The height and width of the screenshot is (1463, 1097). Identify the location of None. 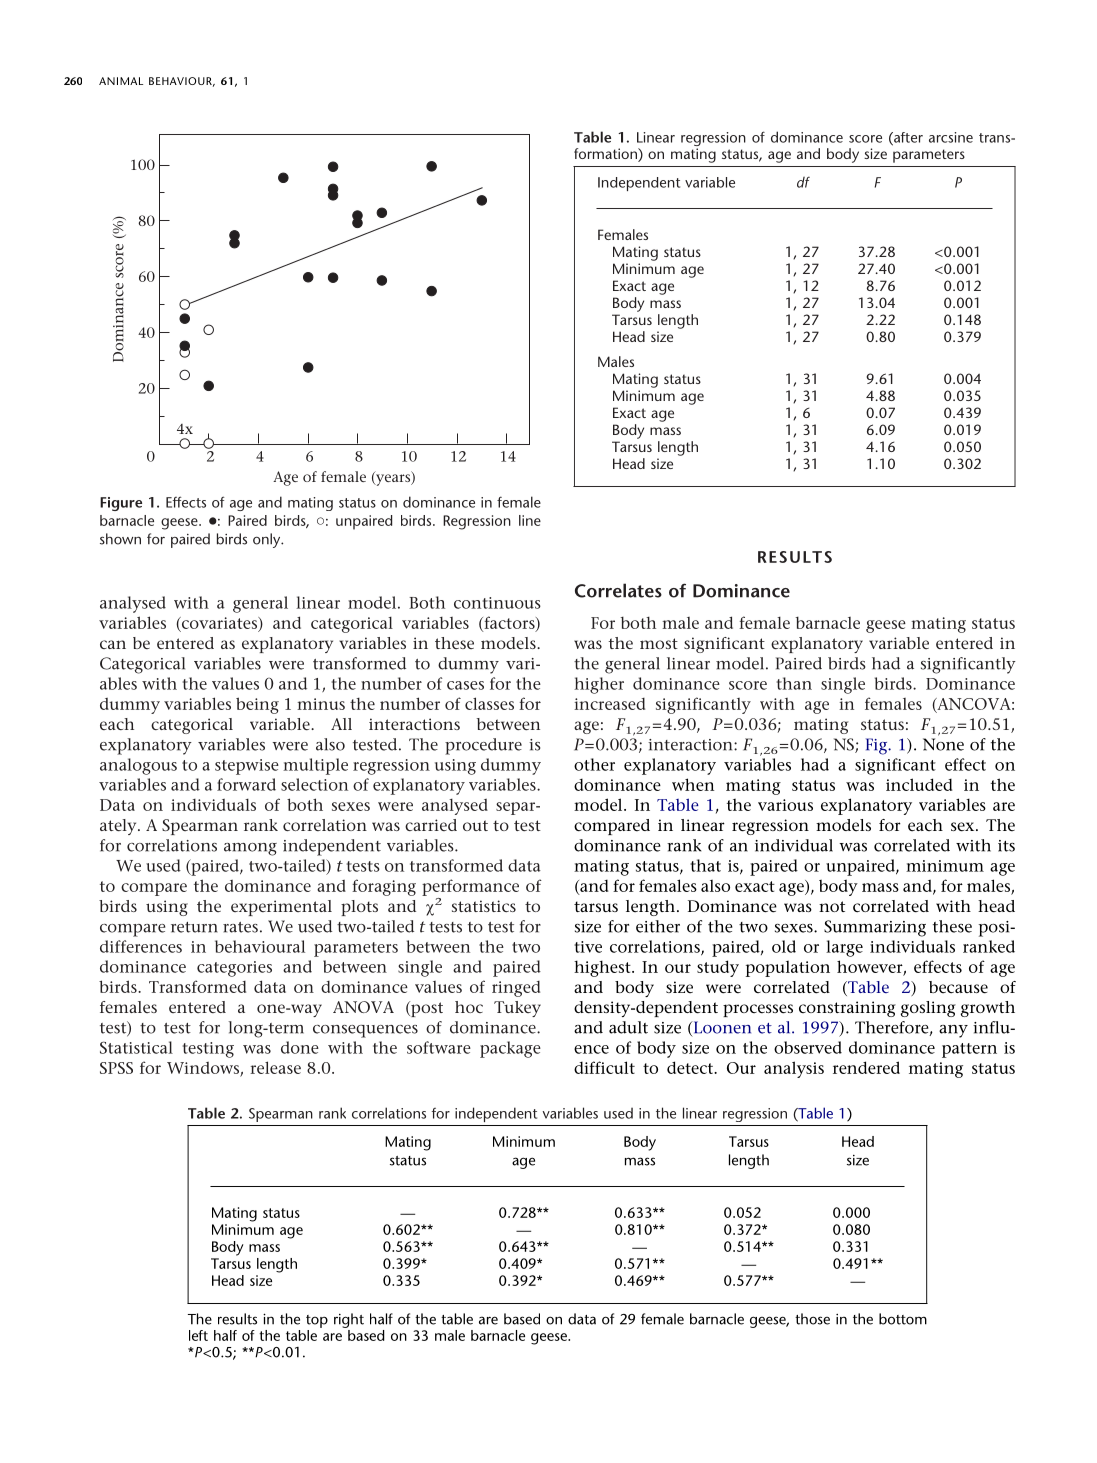
(943, 744).
